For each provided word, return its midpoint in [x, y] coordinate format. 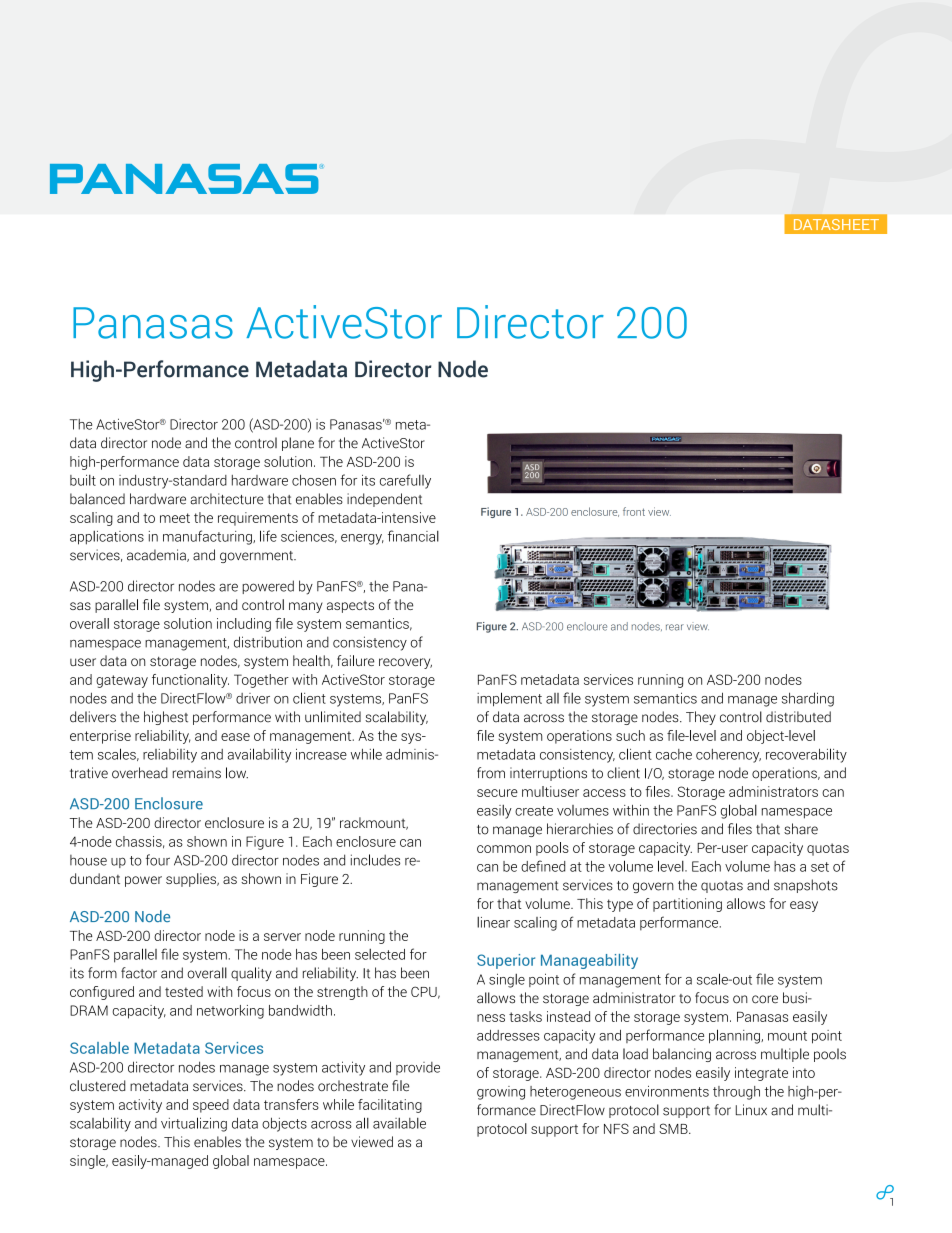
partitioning [687, 905]
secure [497, 793]
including [244, 625]
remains [197, 773]
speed [211, 1106]
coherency [728, 756]
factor [139, 973]
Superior [506, 961]
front [634, 511]
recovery [405, 663]
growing [501, 1093]
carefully [405, 481]
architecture [227, 499]
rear [675, 627]
